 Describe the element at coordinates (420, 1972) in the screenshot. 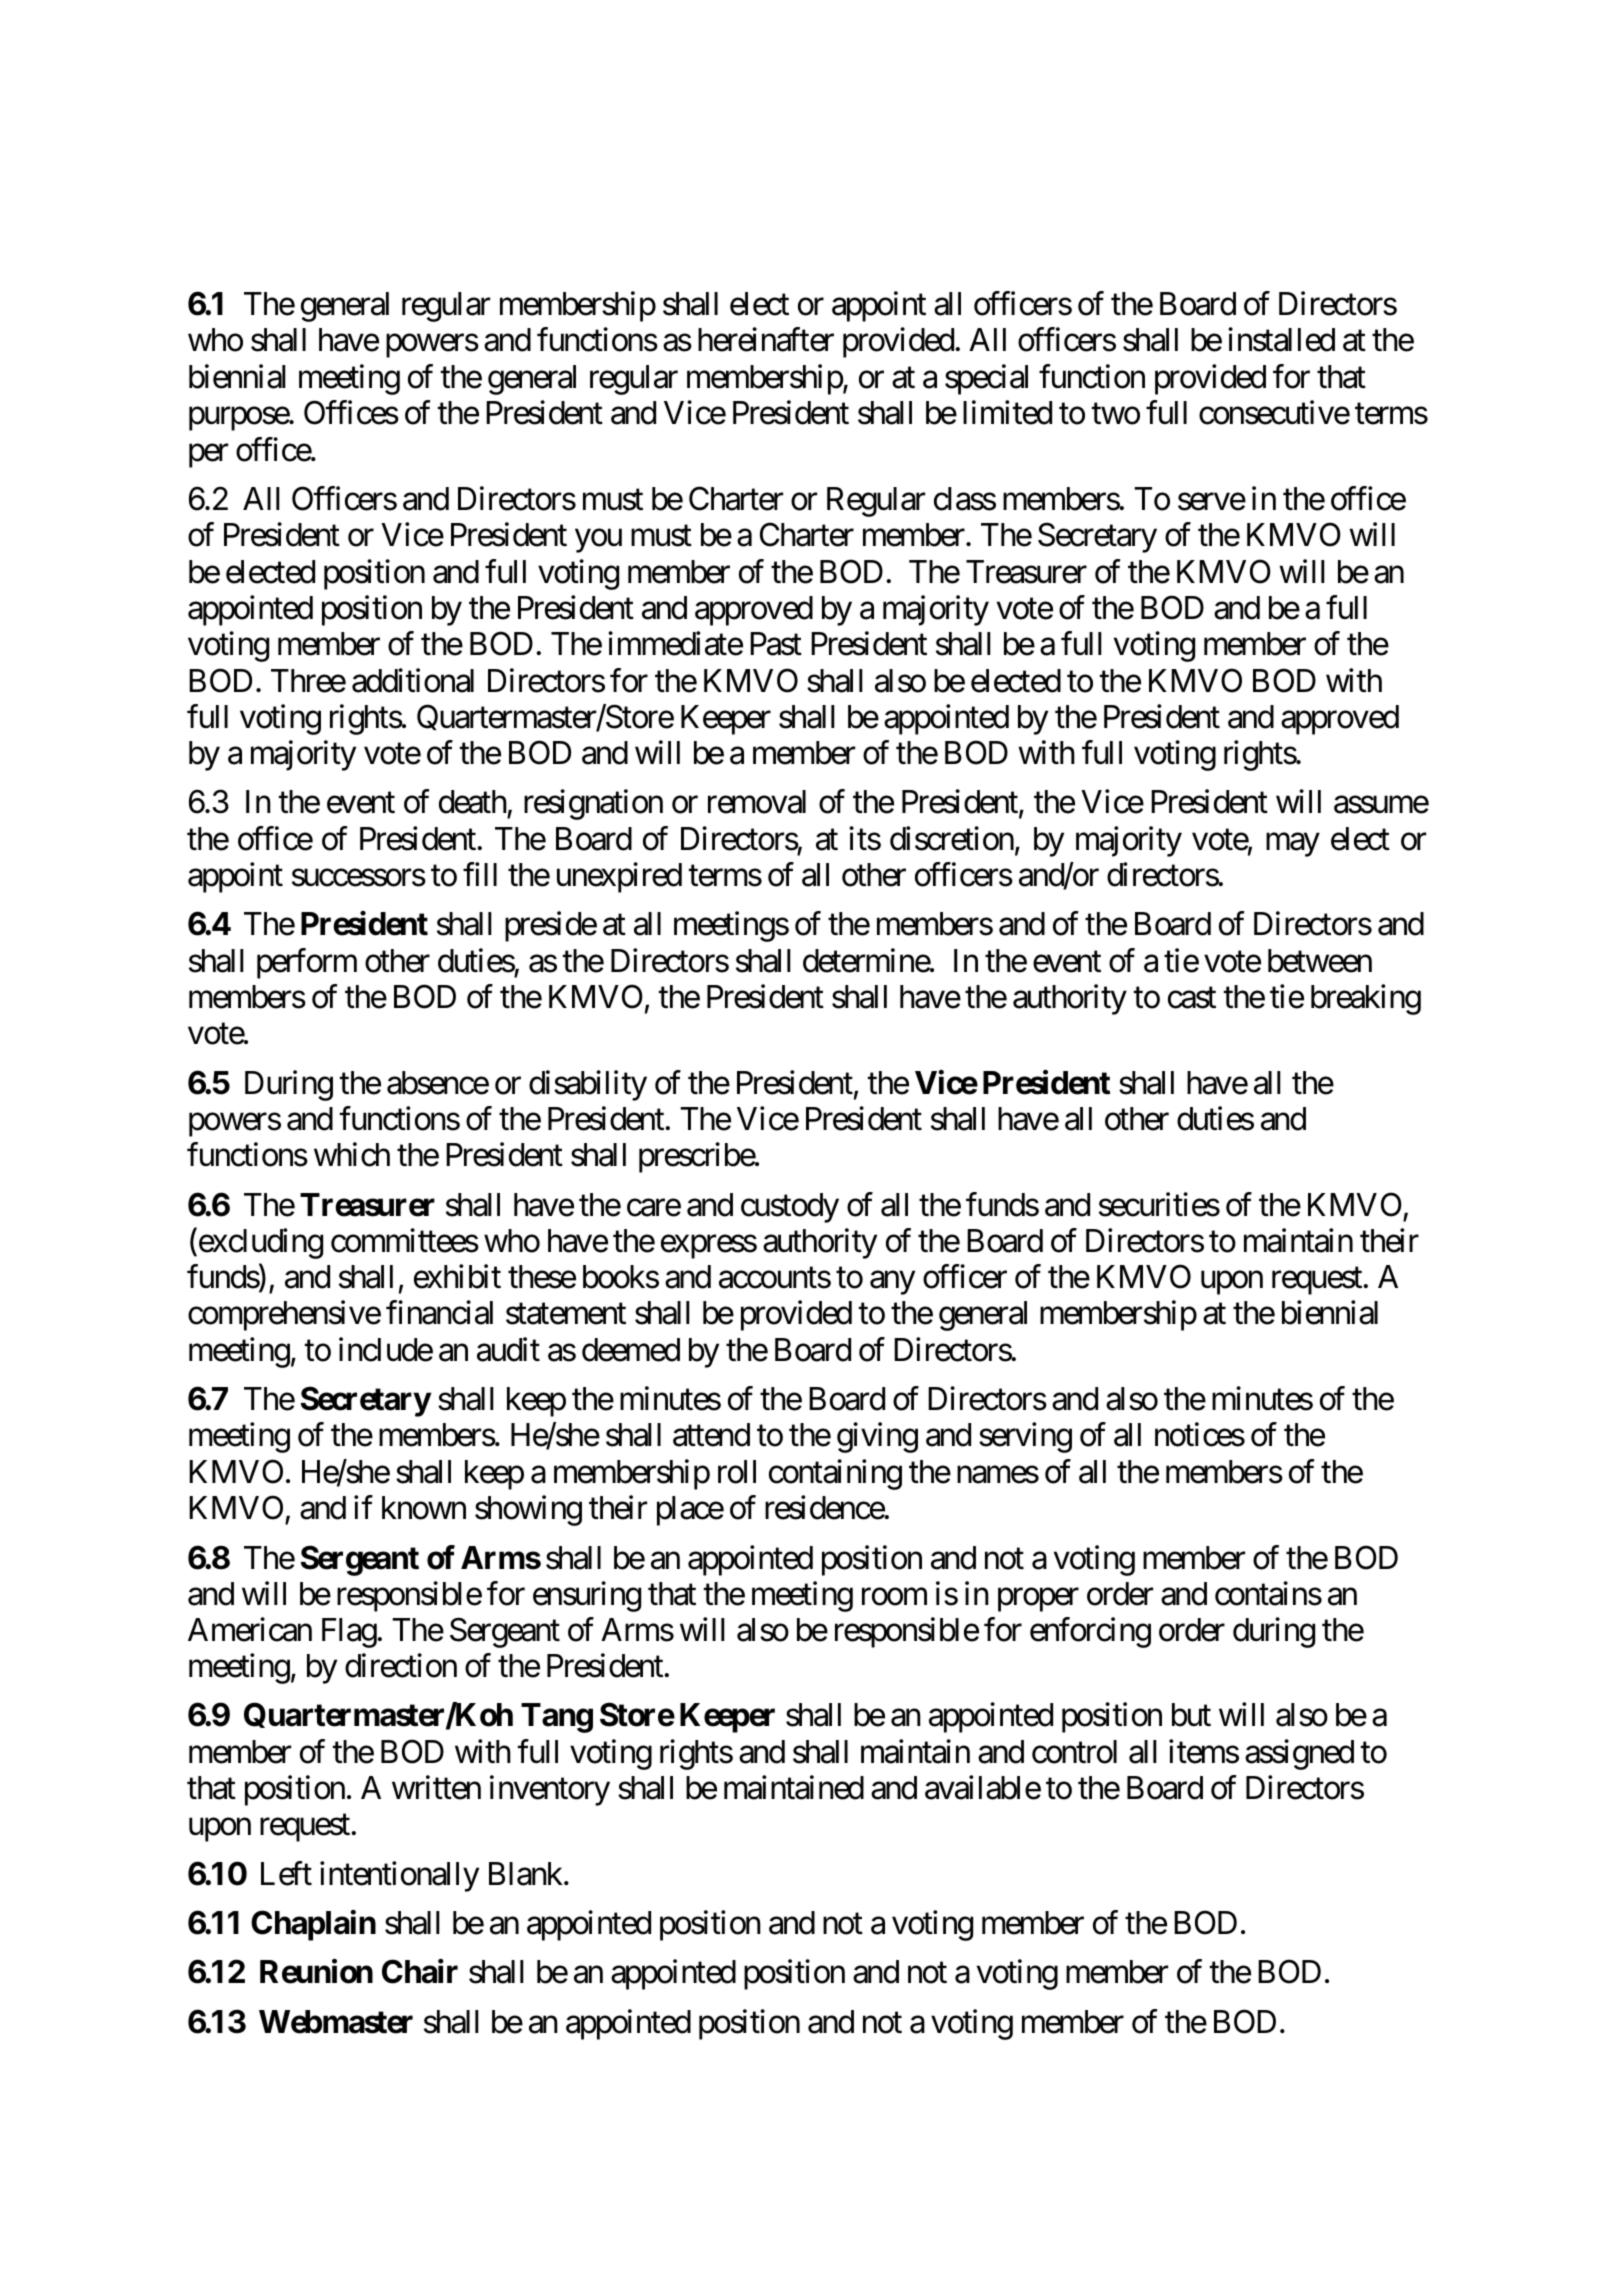

I see `Chair` at that location.
